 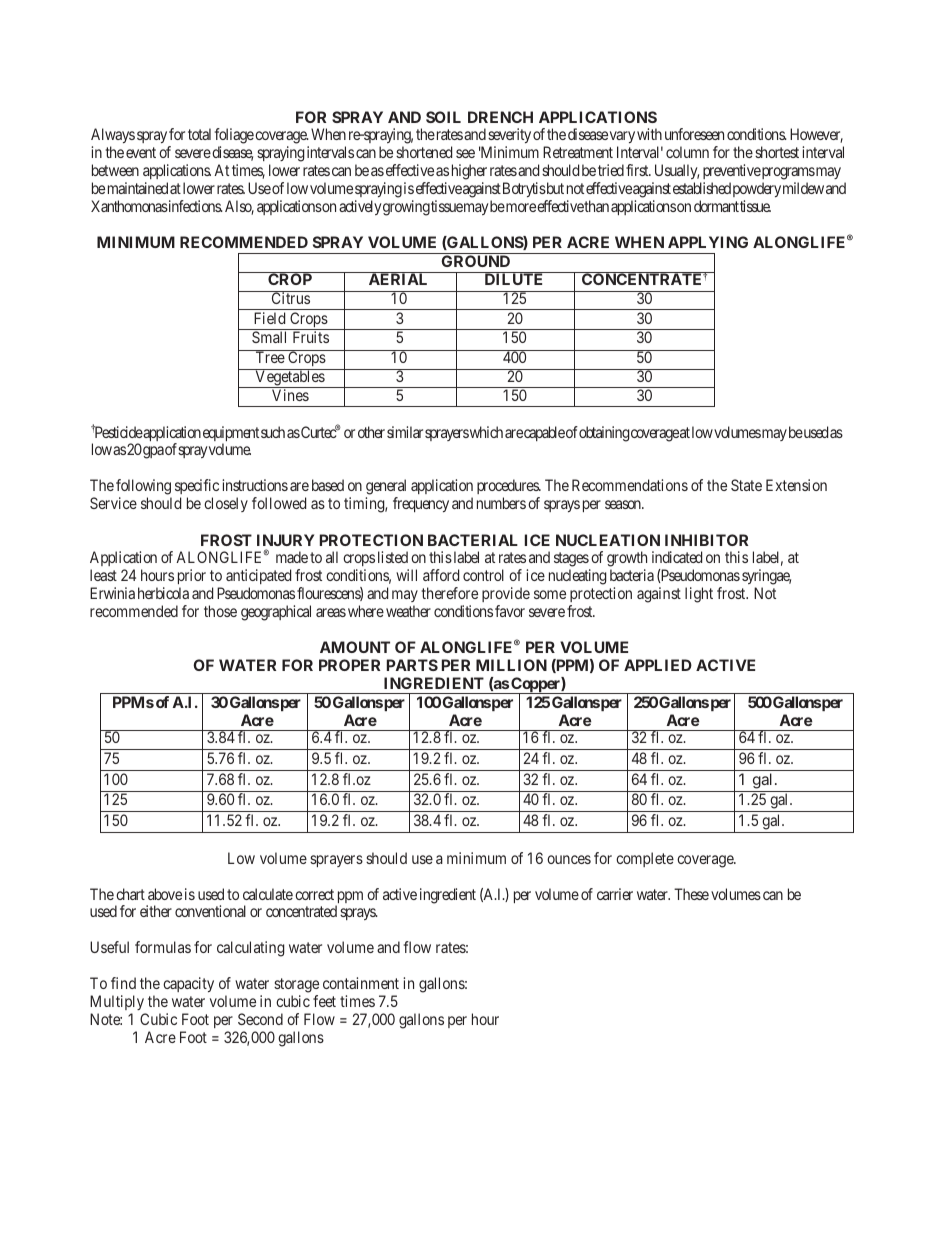 What do you see at coordinates (115, 170) in the image?
I see `between` at bounding box center [115, 170].
